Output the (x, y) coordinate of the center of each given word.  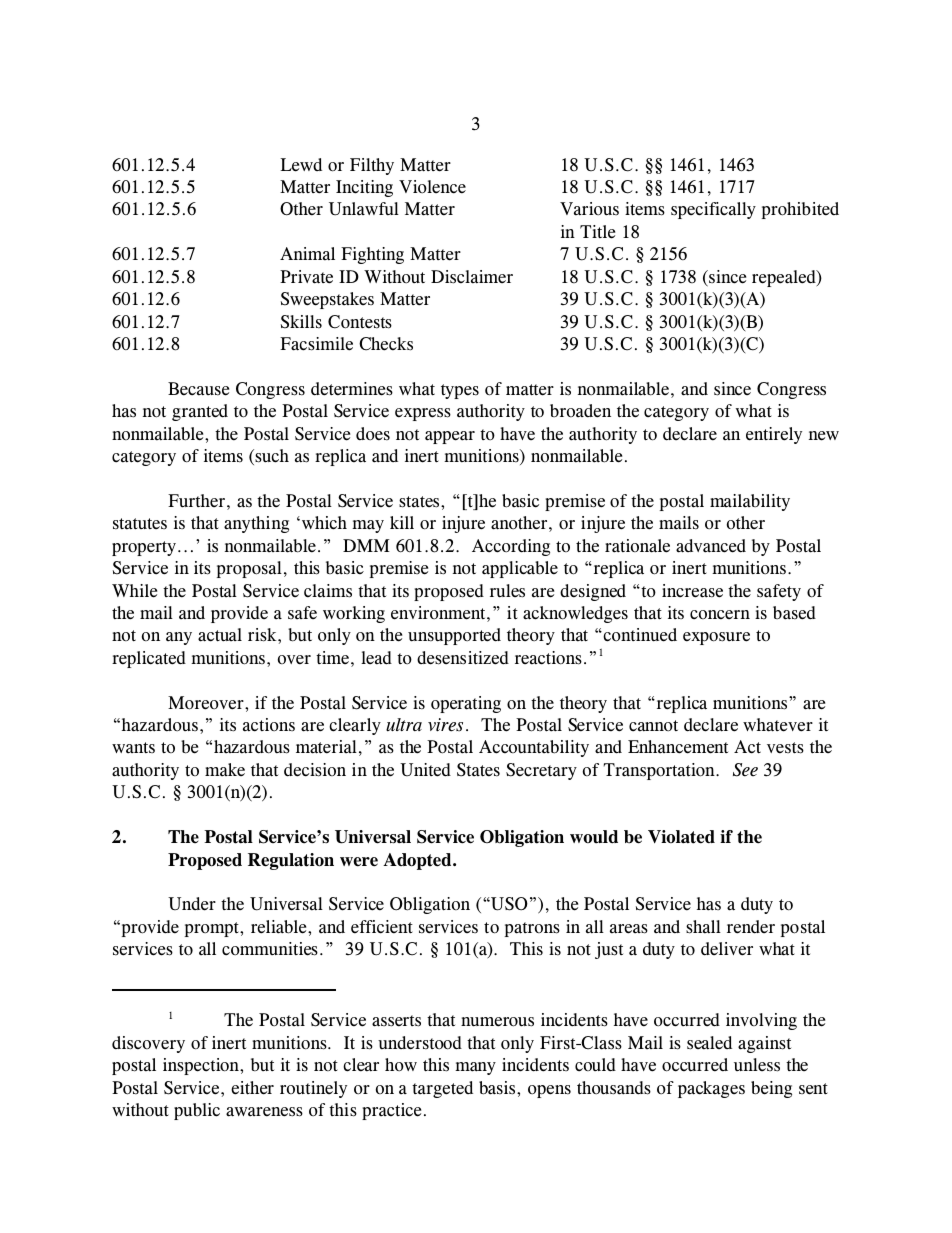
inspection (202, 1066)
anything (256, 524)
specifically (713, 210)
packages (711, 1089)
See (745, 770)
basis (498, 1088)
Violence (432, 187)
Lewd (301, 165)
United (425, 770)
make (225, 770)
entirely (774, 435)
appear (450, 437)
